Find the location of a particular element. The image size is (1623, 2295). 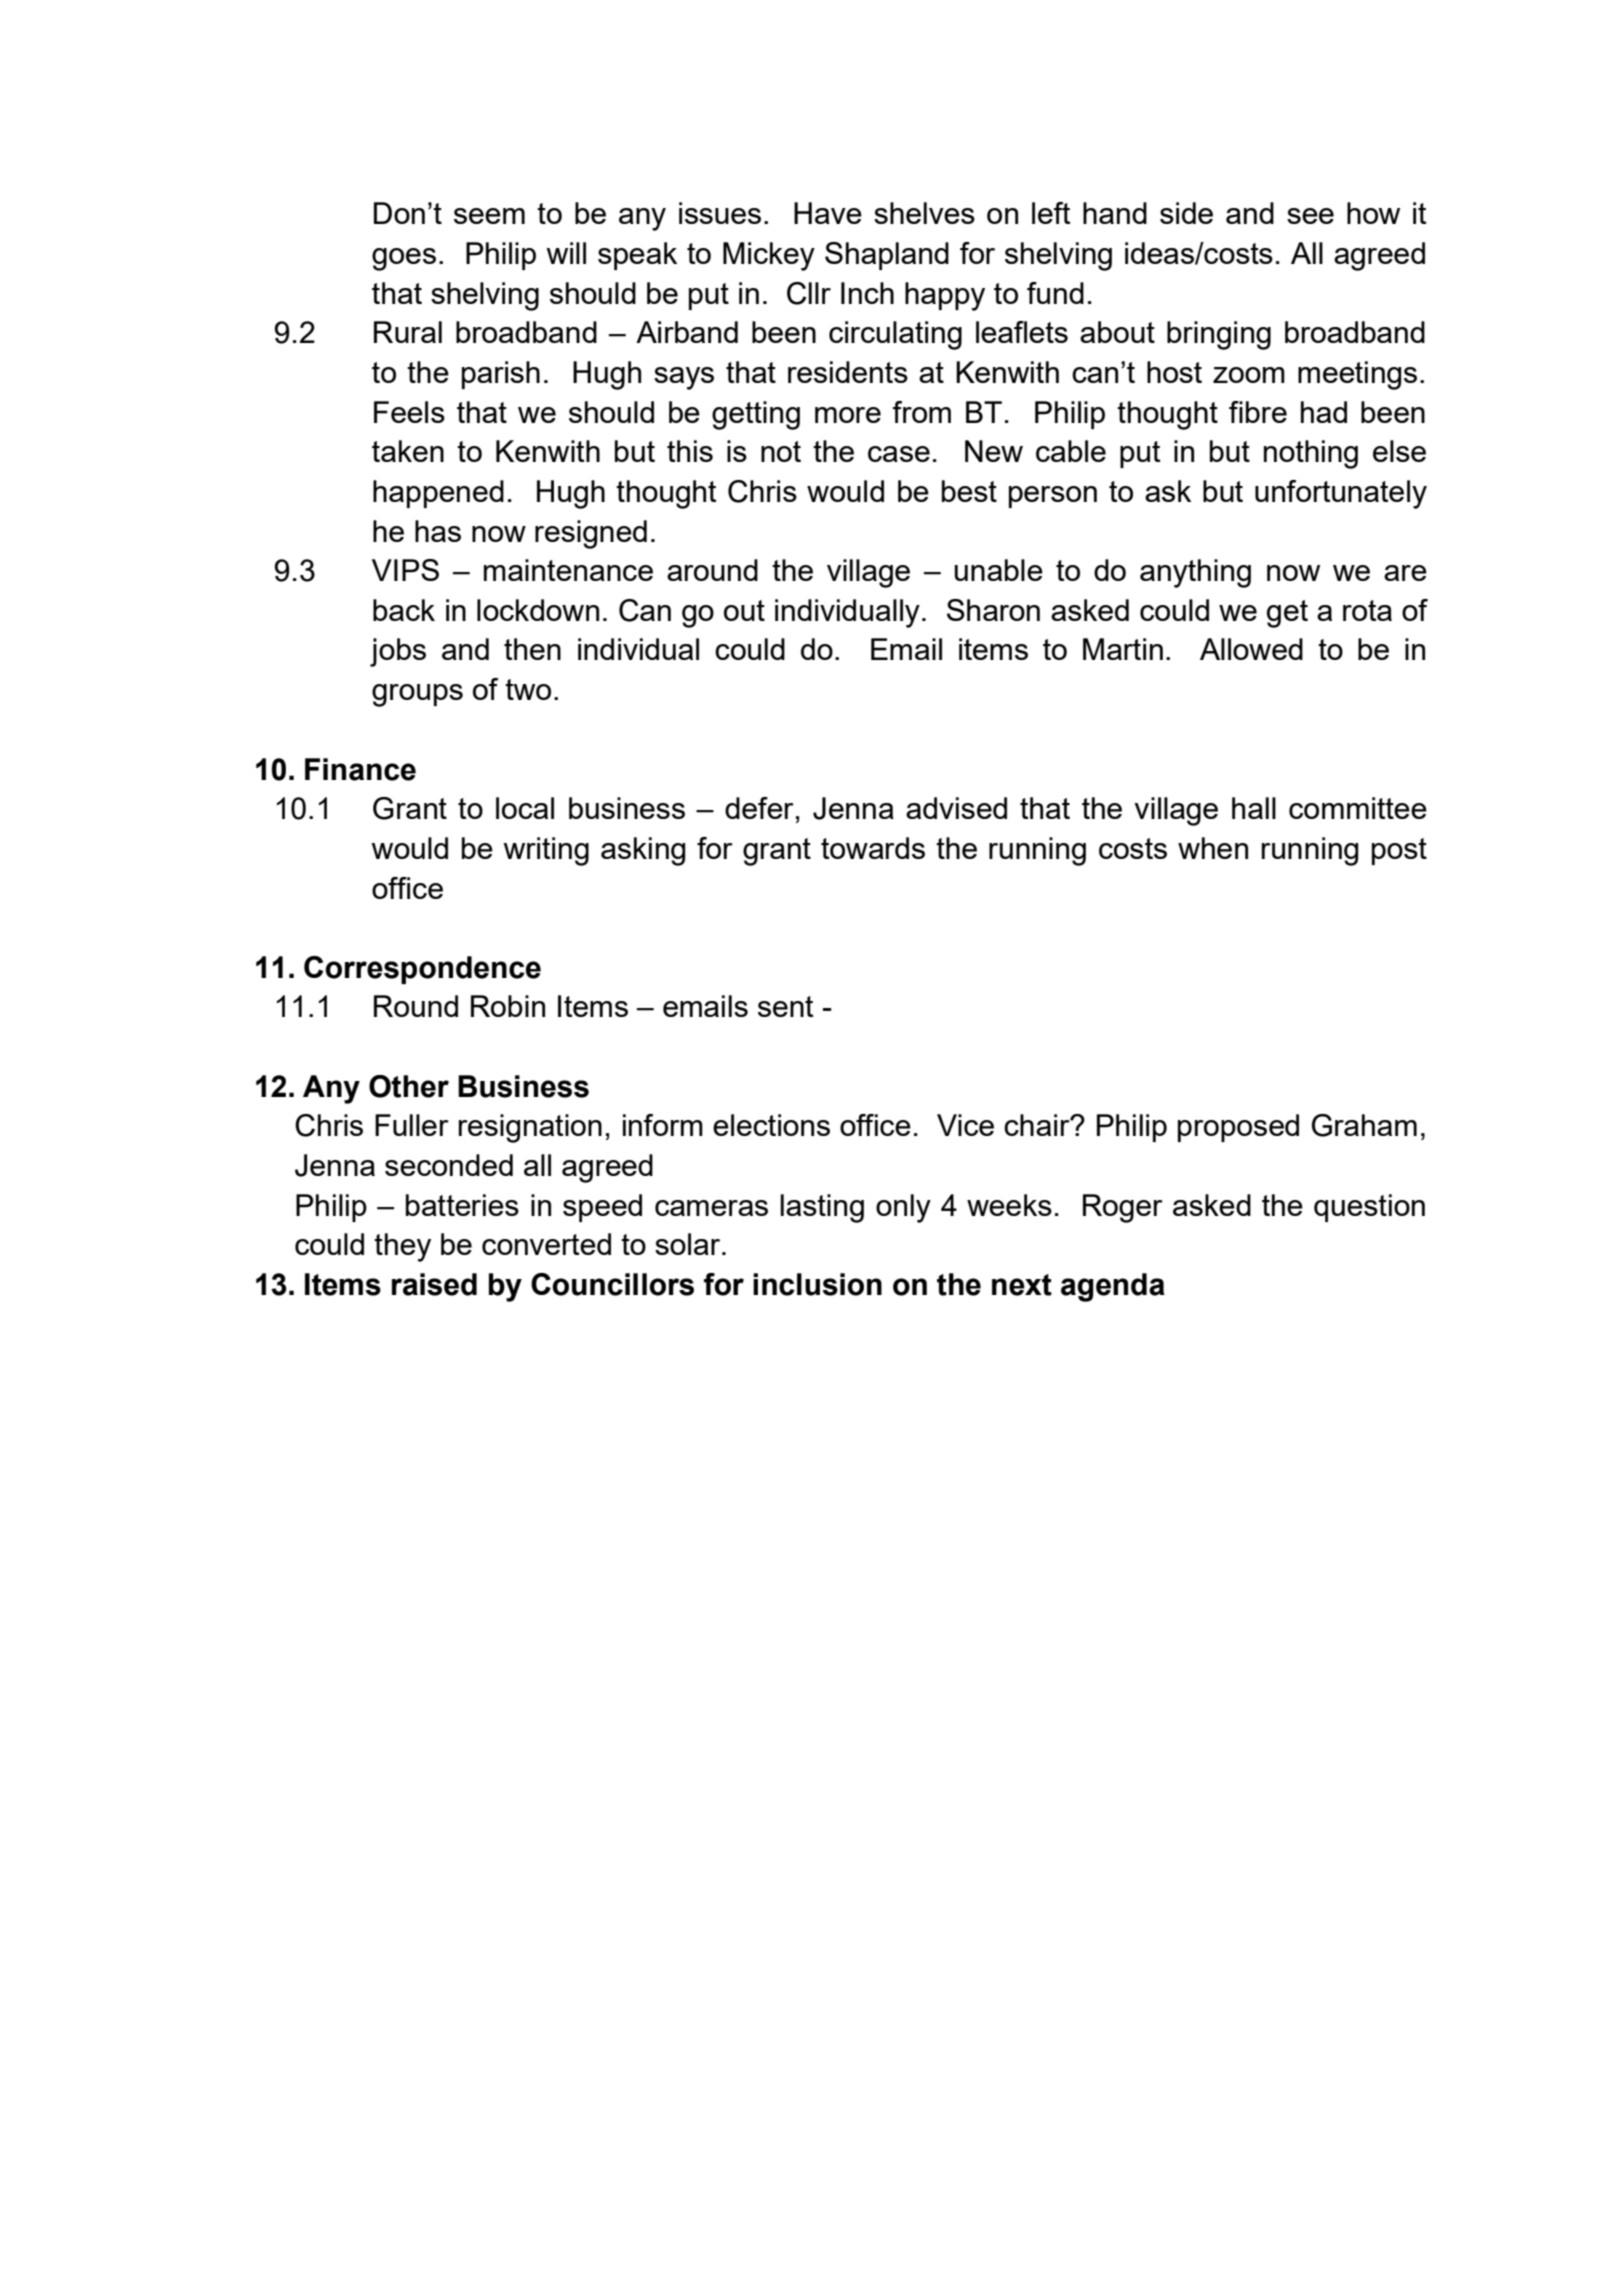

unable is located at coordinates (998, 570).
